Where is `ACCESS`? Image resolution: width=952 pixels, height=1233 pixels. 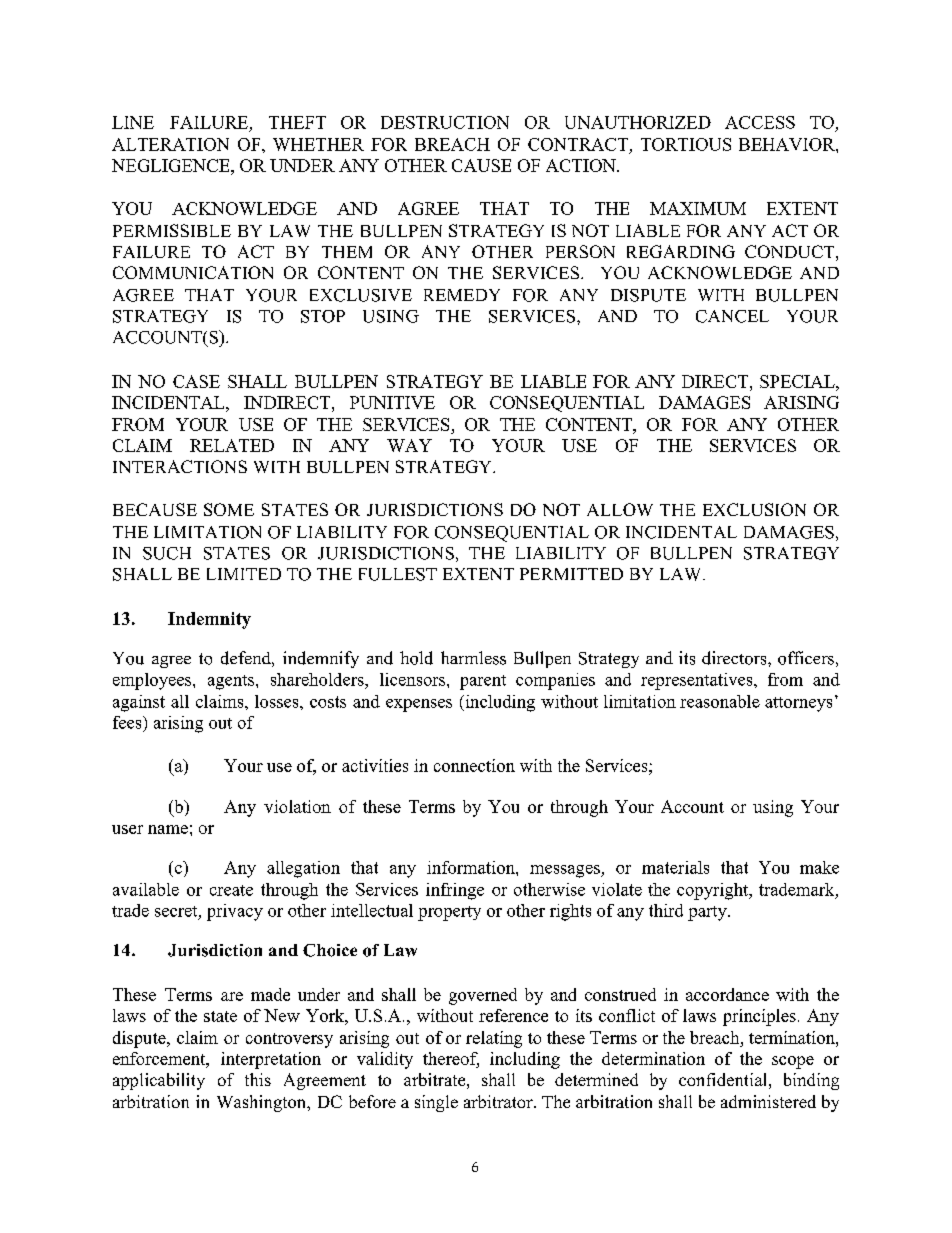
ACCESS is located at coordinates (760, 122).
